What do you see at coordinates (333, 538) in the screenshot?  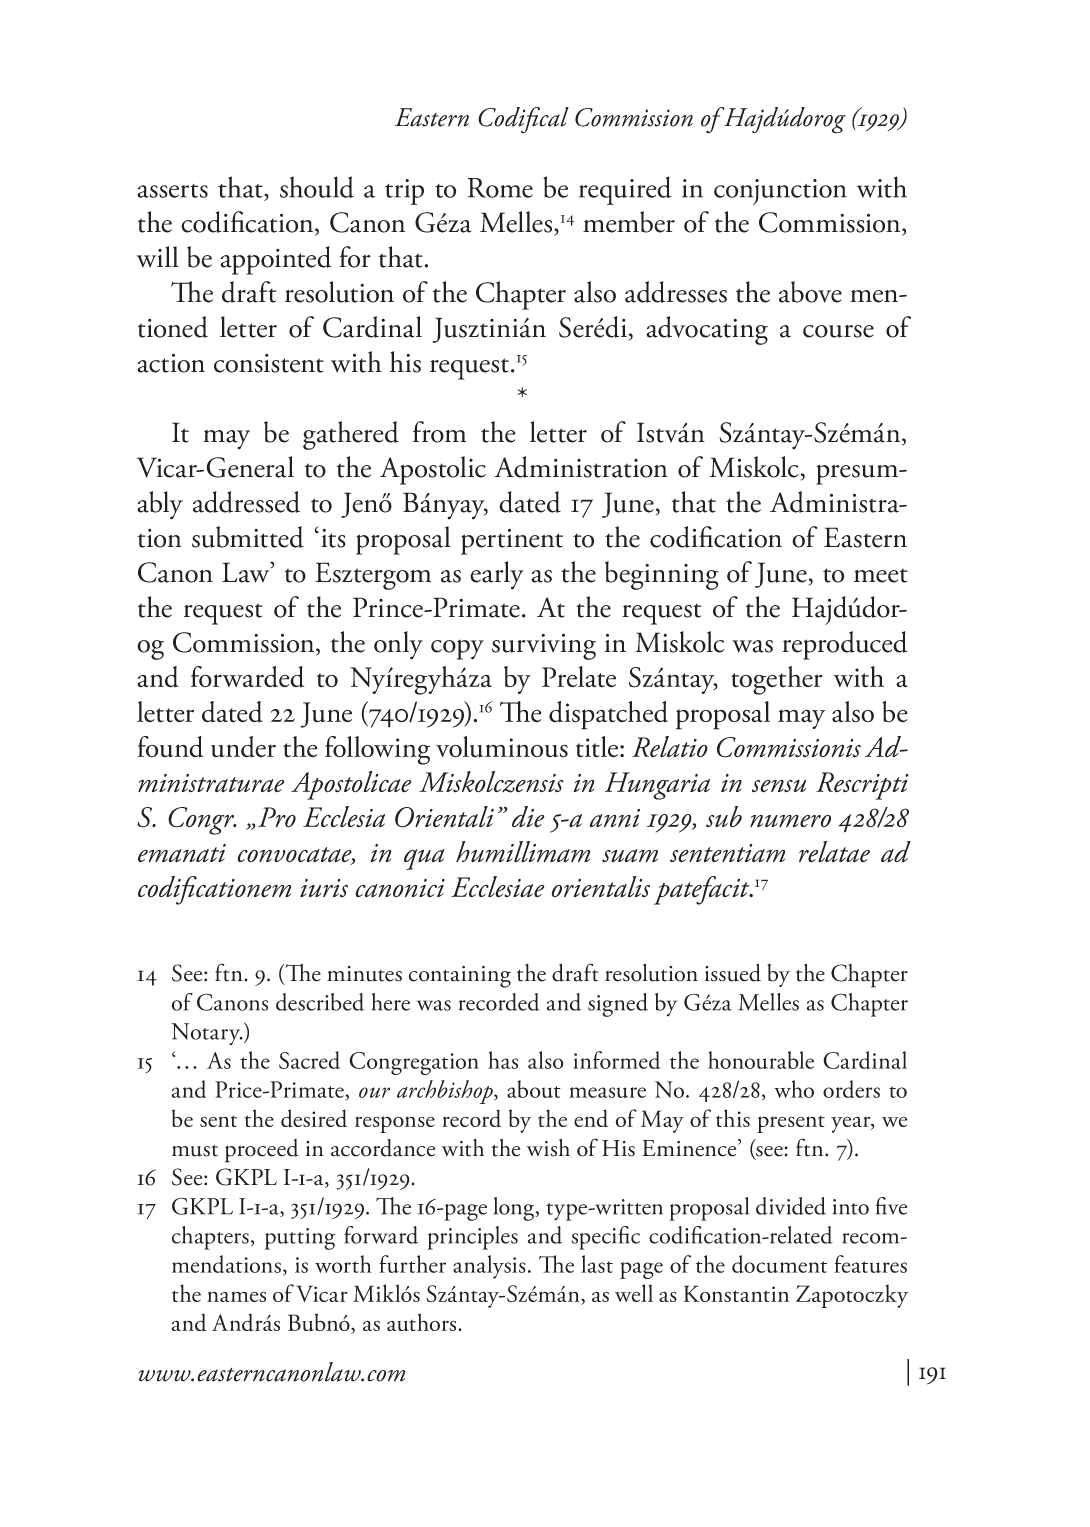 I see `its` at bounding box center [333, 538].
